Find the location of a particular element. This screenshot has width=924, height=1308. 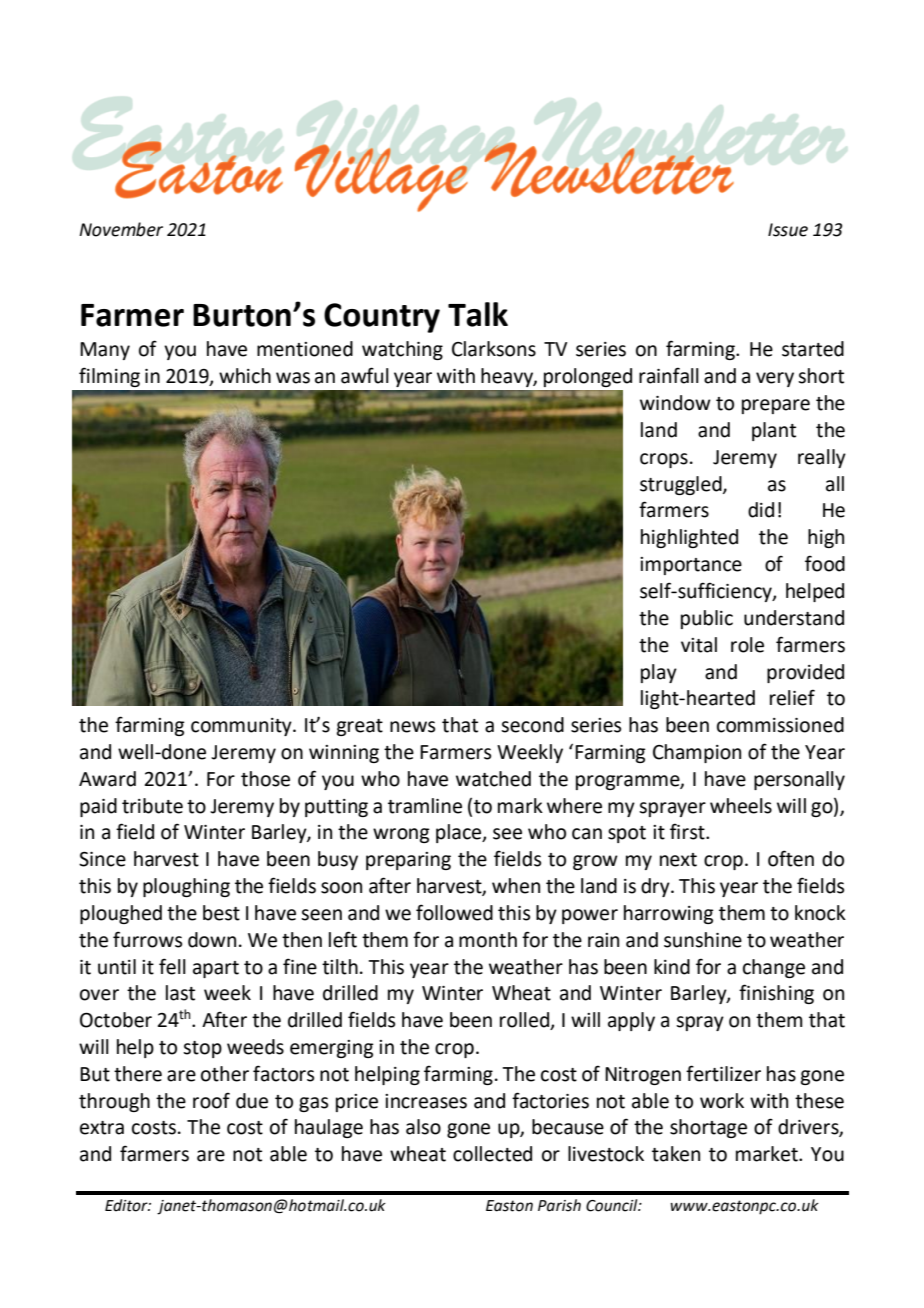

Issue is located at coordinates (788, 230).
